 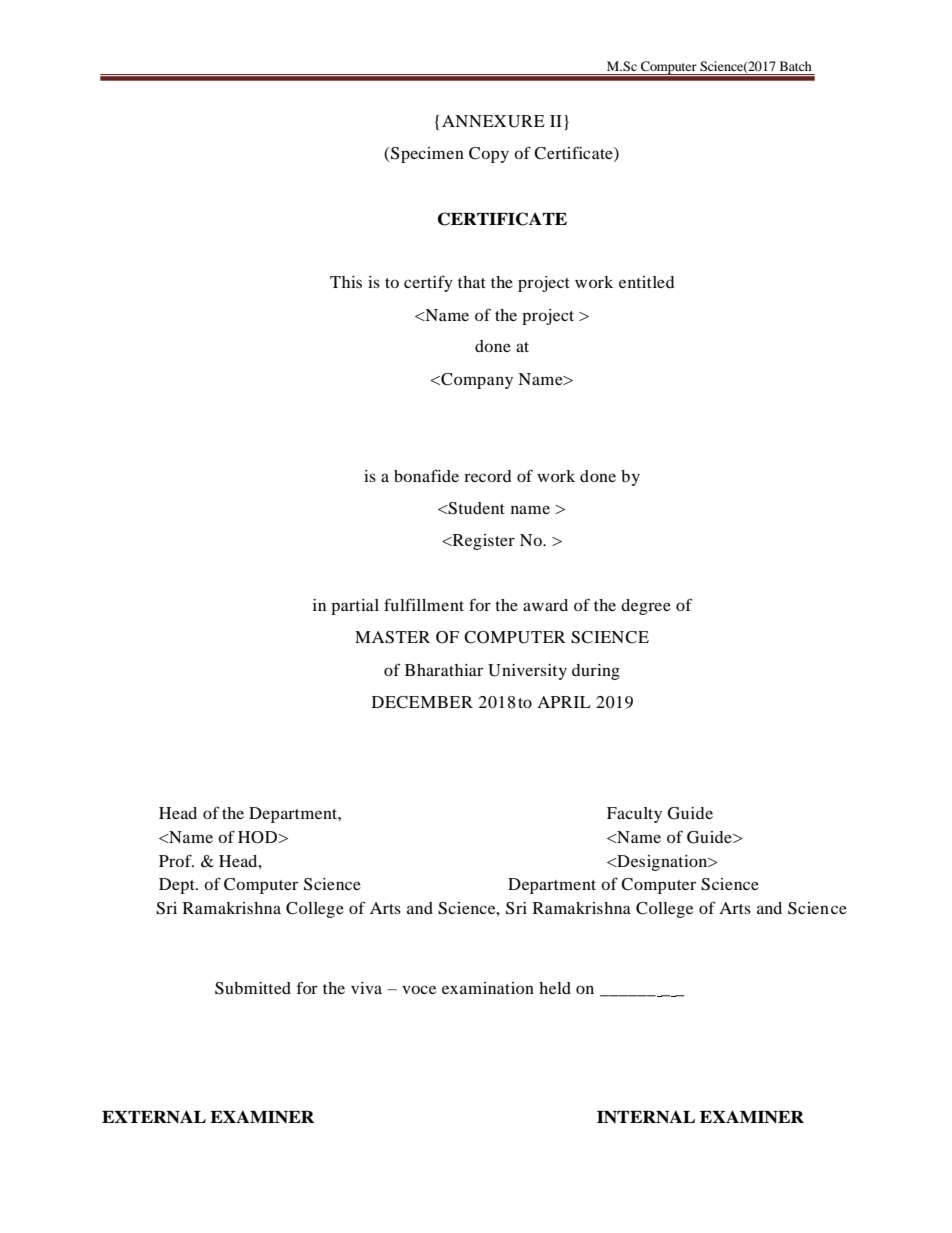 I want to click on partial, so click(x=355, y=607).
